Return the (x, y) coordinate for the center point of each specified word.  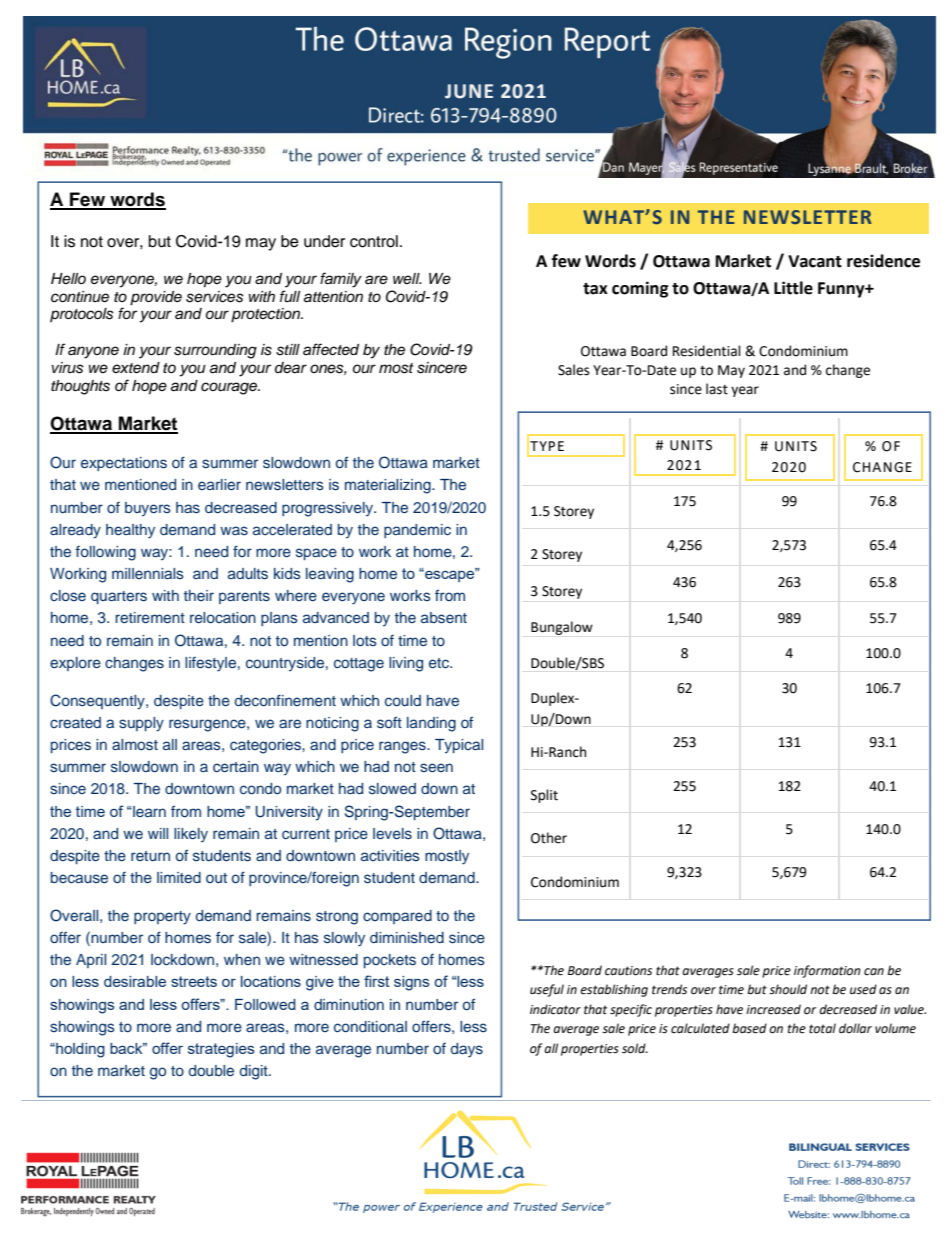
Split (544, 796)
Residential (707, 351)
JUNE (469, 91)
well (407, 278)
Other (549, 838)
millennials (148, 573)
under (324, 241)
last (717, 389)
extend (136, 368)
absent (444, 618)
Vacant (815, 261)
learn (149, 811)
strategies (221, 1050)
